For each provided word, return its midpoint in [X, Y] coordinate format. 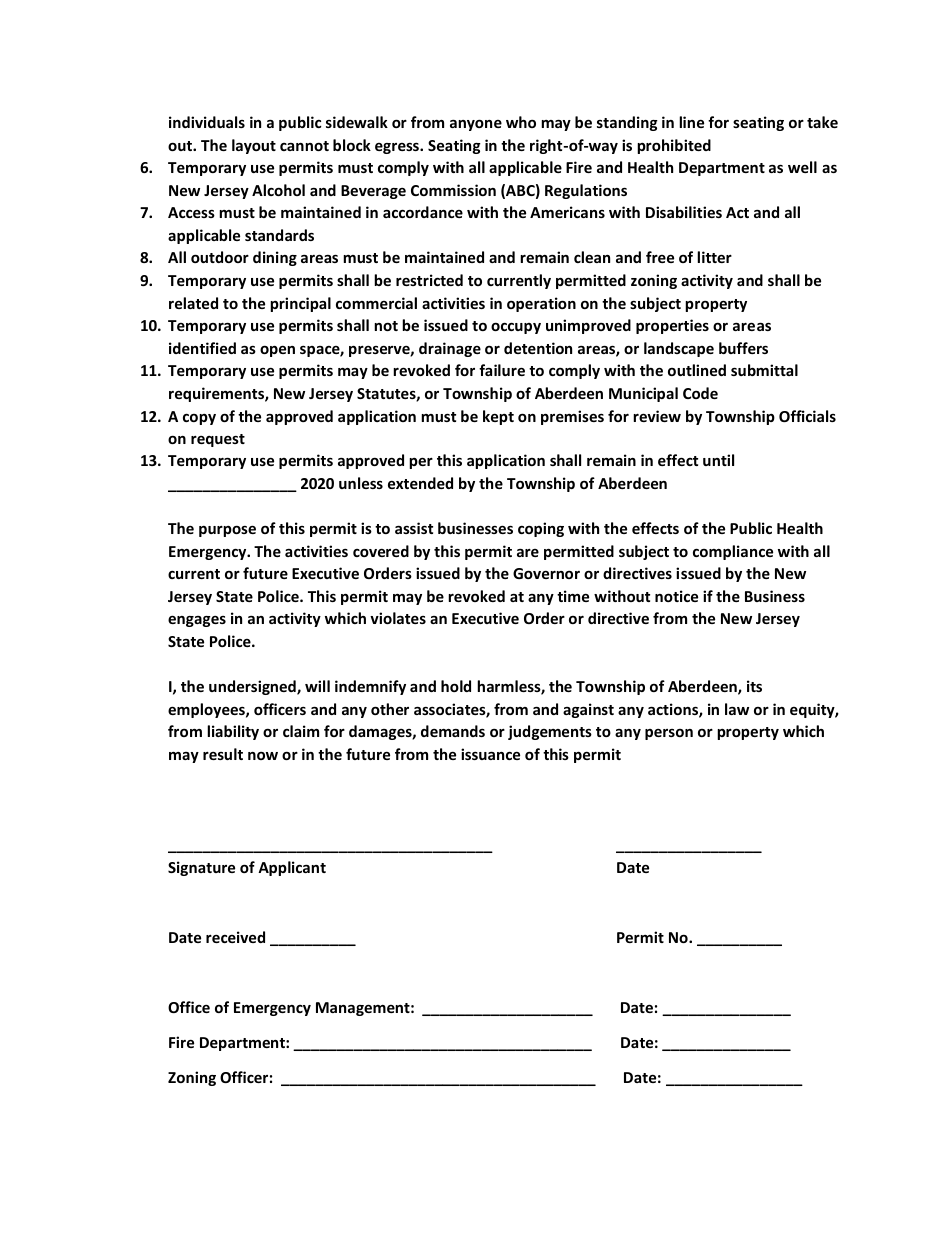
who [521, 122]
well [802, 167]
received [235, 937]
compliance [733, 552]
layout [254, 146]
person [669, 734]
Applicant [292, 868]
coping [541, 529]
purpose [227, 531]
